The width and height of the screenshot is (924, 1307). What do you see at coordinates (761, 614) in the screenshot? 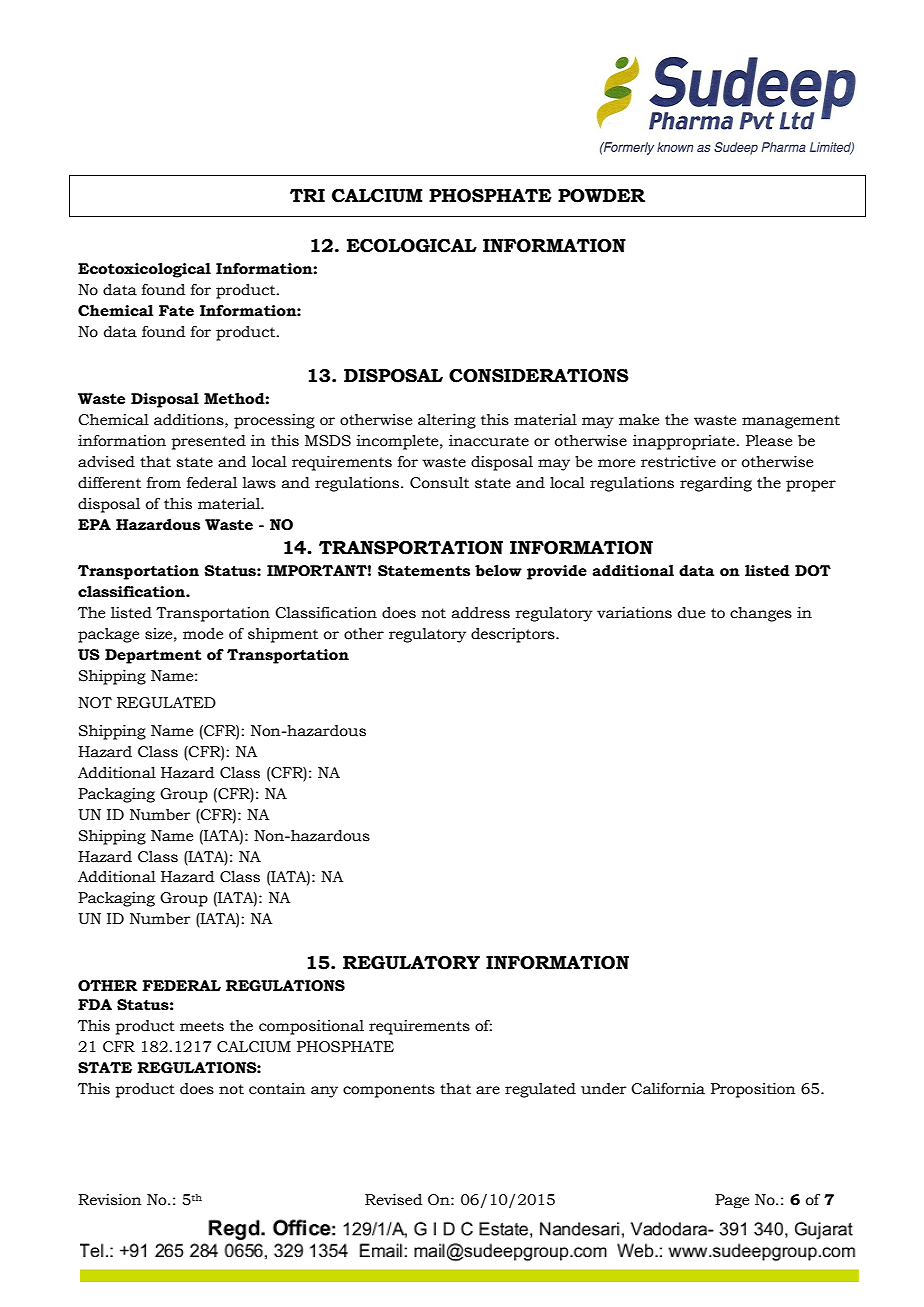
I see `changes` at bounding box center [761, 614].
